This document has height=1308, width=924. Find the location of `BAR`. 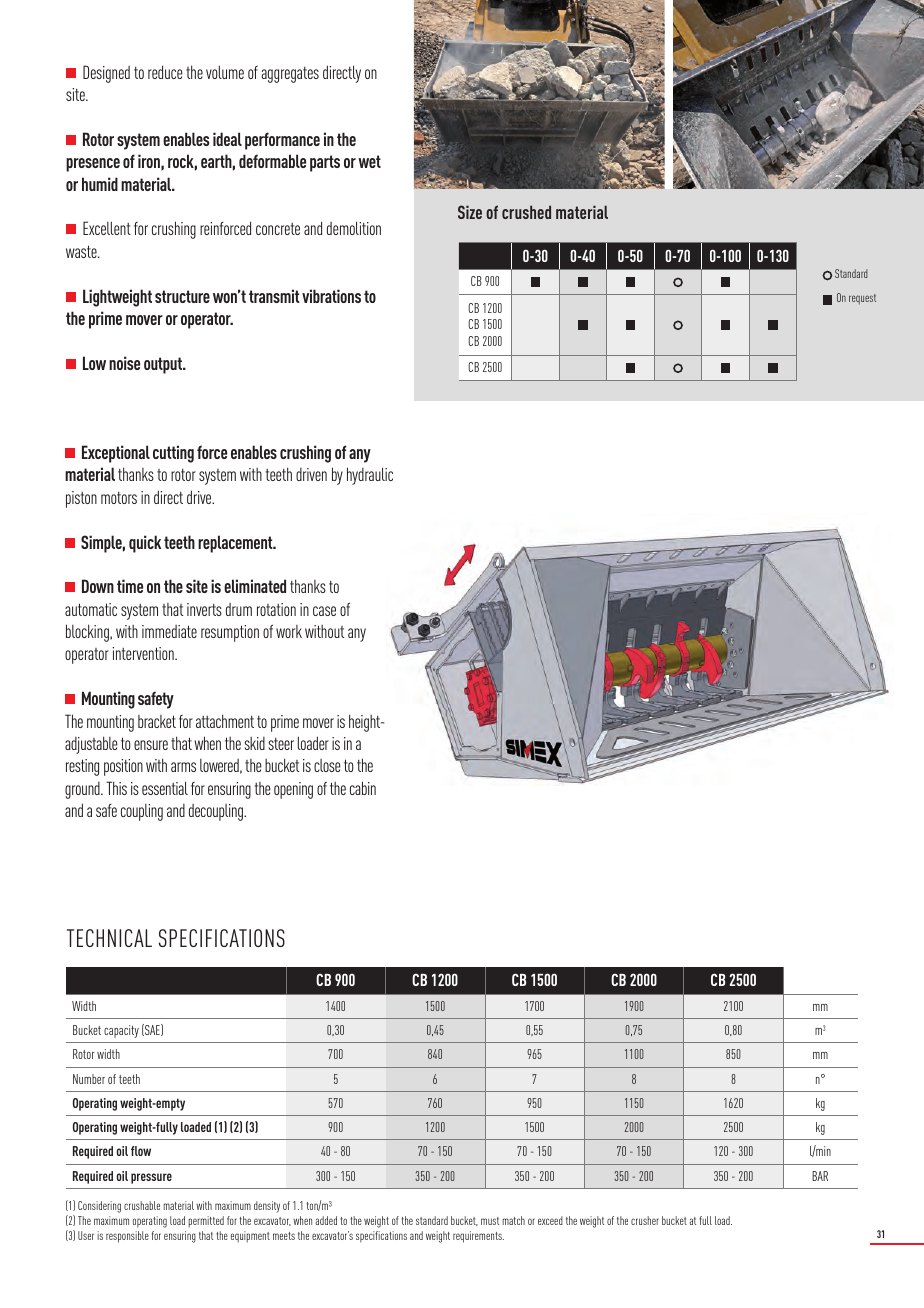

BAR is located at coordinates (820, 1176).
